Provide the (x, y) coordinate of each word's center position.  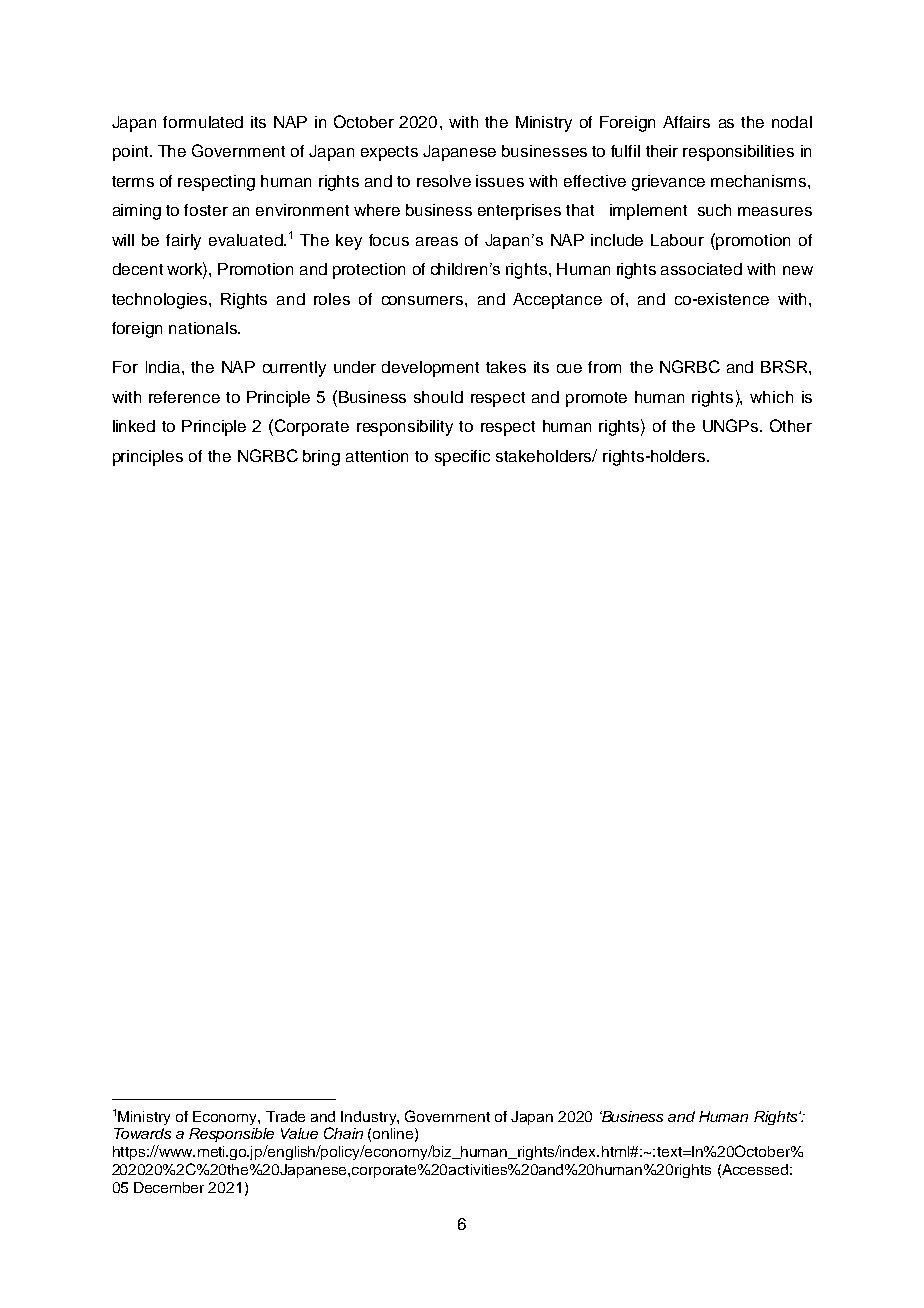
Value (299, 1133)
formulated (203, 122)
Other (791, 425)
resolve (444, 181)
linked (134, 426)
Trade (285, 1116)
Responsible (231, 1135)
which (771, 397)
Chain (343, 1133)
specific (462, 458)
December (169, 1187)
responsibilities (738, 153)
